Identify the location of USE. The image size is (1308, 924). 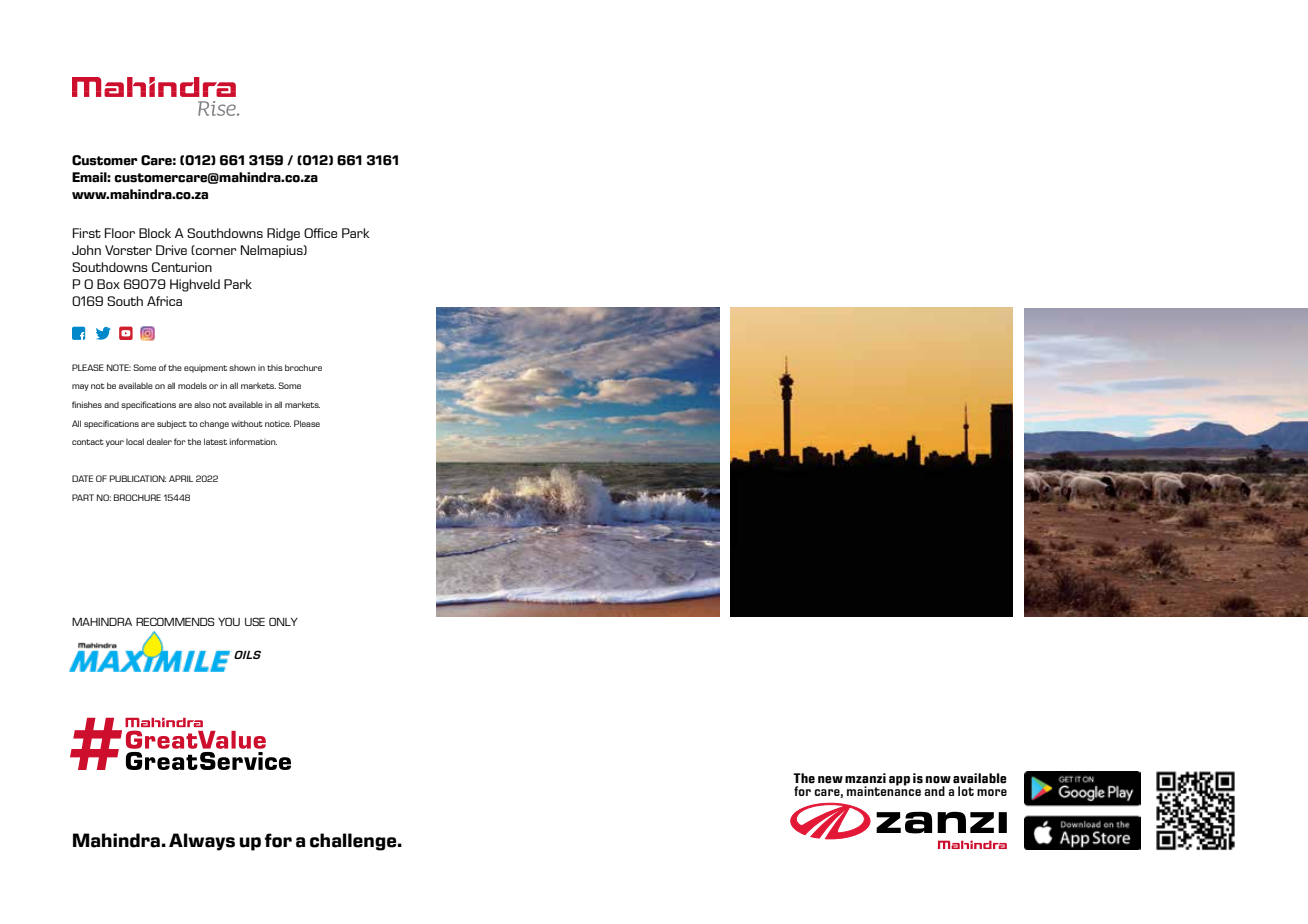
(255, 621).
